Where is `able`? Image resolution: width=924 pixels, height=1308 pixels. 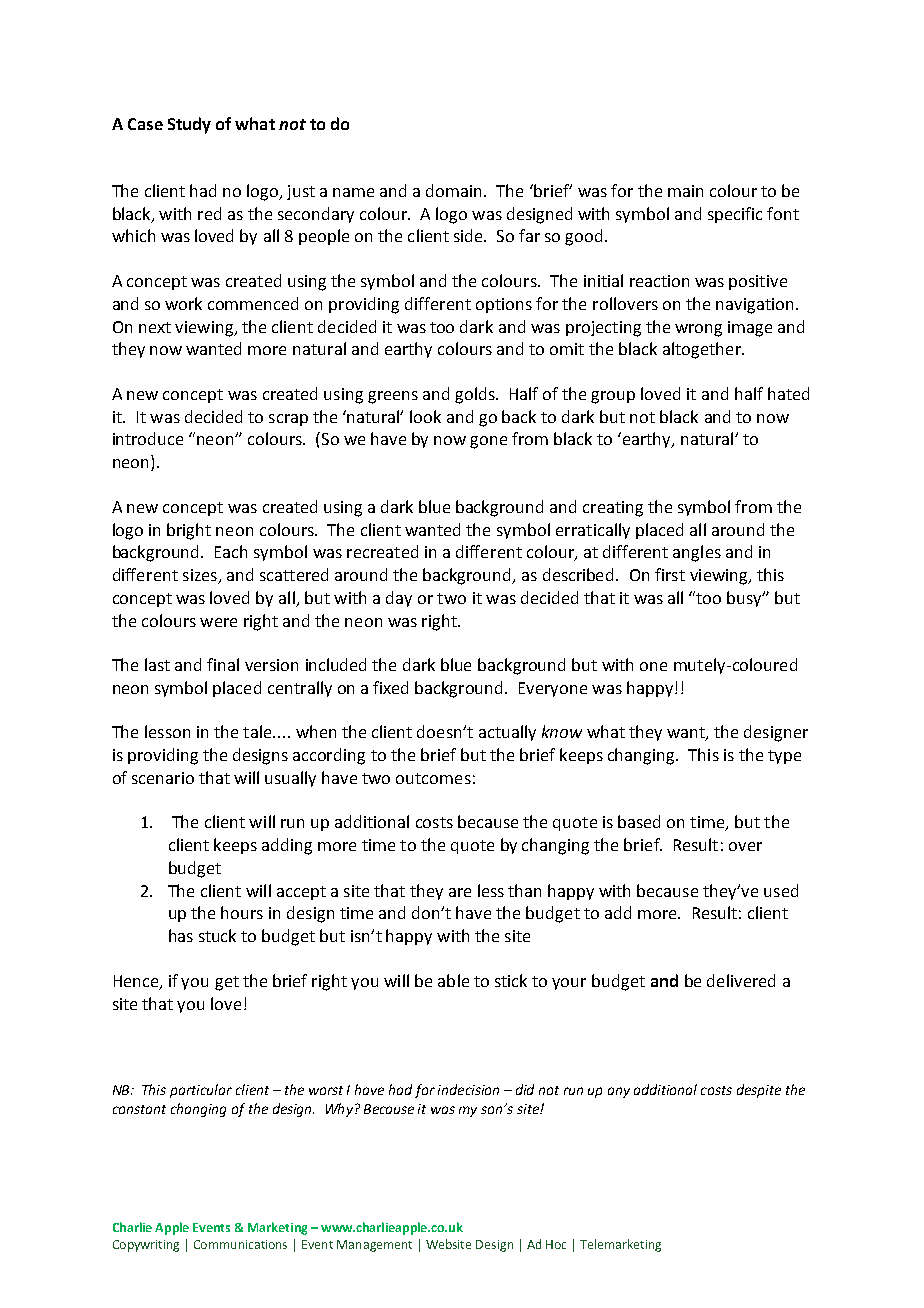
able is located at coordinates (453, 980).
